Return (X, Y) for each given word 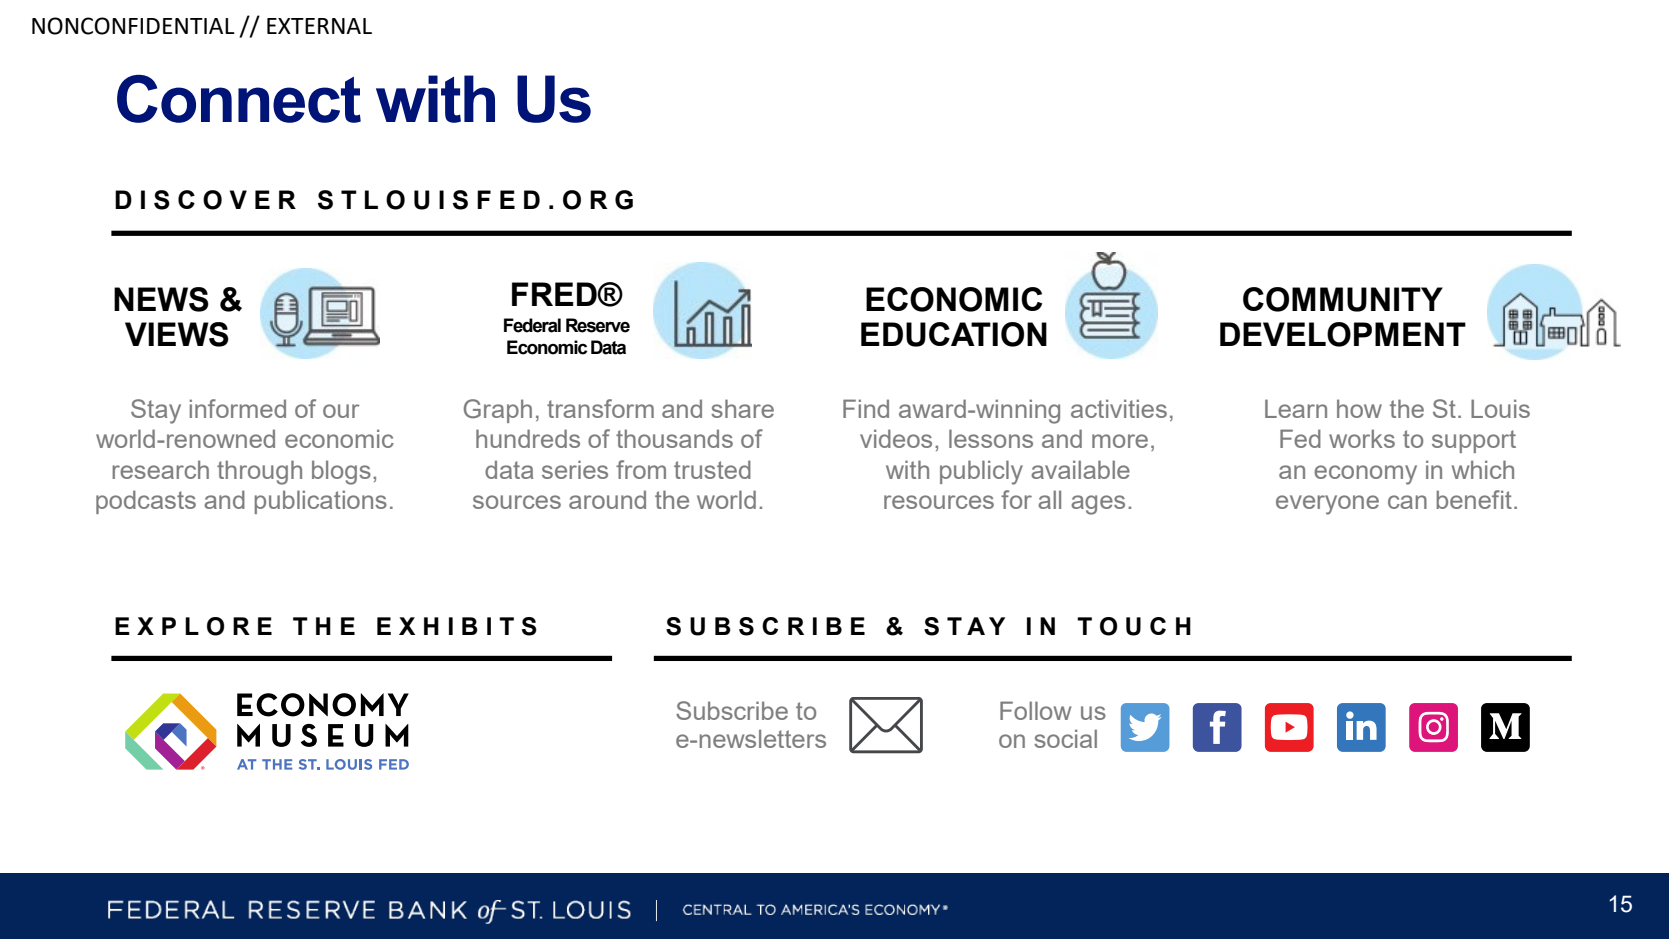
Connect (239, 99)
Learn (1296, 408)
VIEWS (177, 334)
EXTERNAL (319, 26)
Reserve (598, 325)
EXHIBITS (457, 626)
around (607, 499)
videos (896, 438)
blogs (341, 472)
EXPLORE (193, 626)
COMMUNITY (1343, 299)
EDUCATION (954, 334)
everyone (1327, 505)
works (1362, 438)
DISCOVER (205, 200)
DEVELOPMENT (1343, 334)
